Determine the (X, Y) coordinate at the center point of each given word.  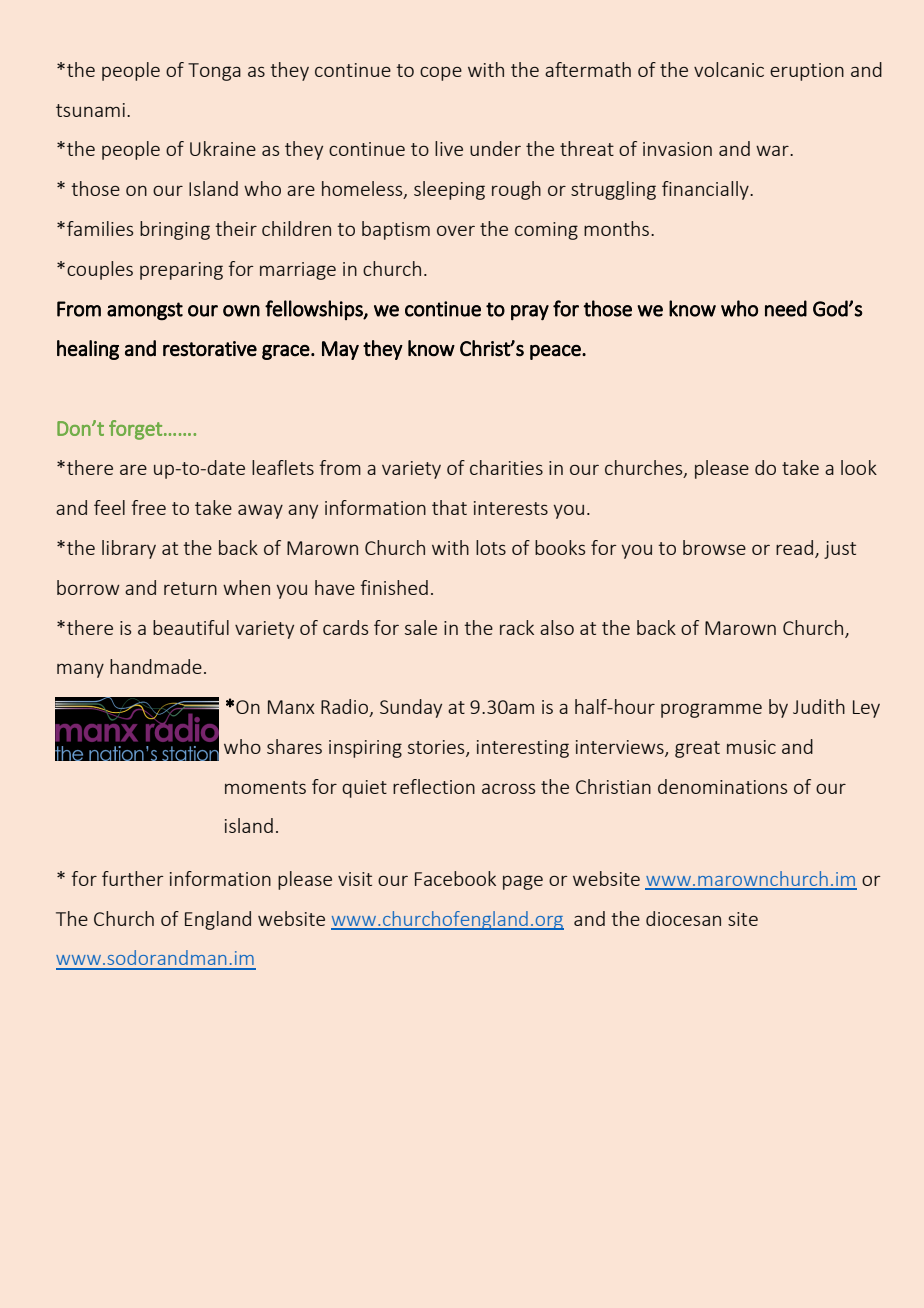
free (148, 507)
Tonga (214, 72)
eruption (807, 72)
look (859, 467)
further (133, 878)
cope (441, 73)
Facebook (455, 878)
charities (506, 467)
